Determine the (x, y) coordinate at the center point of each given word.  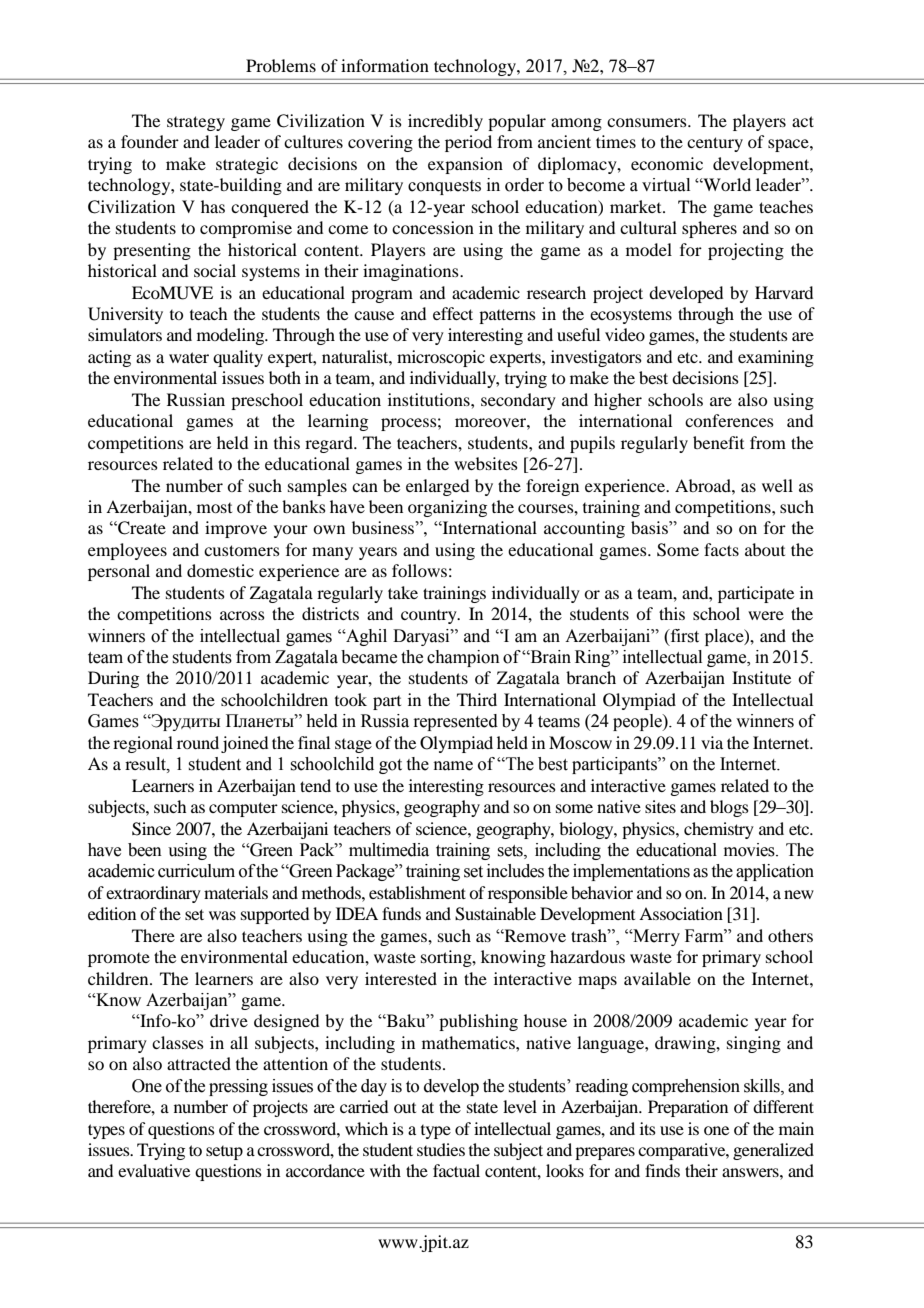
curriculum (196, 871)
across (242, 615)
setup (224, 1153)
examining (776, 358)
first (684, 636)
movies (750, 850)
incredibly (445, 122)
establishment (417, 892)
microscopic (441, 358)
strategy (196, 123)
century (715, 144)
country (430, 617)
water (189, 357)
